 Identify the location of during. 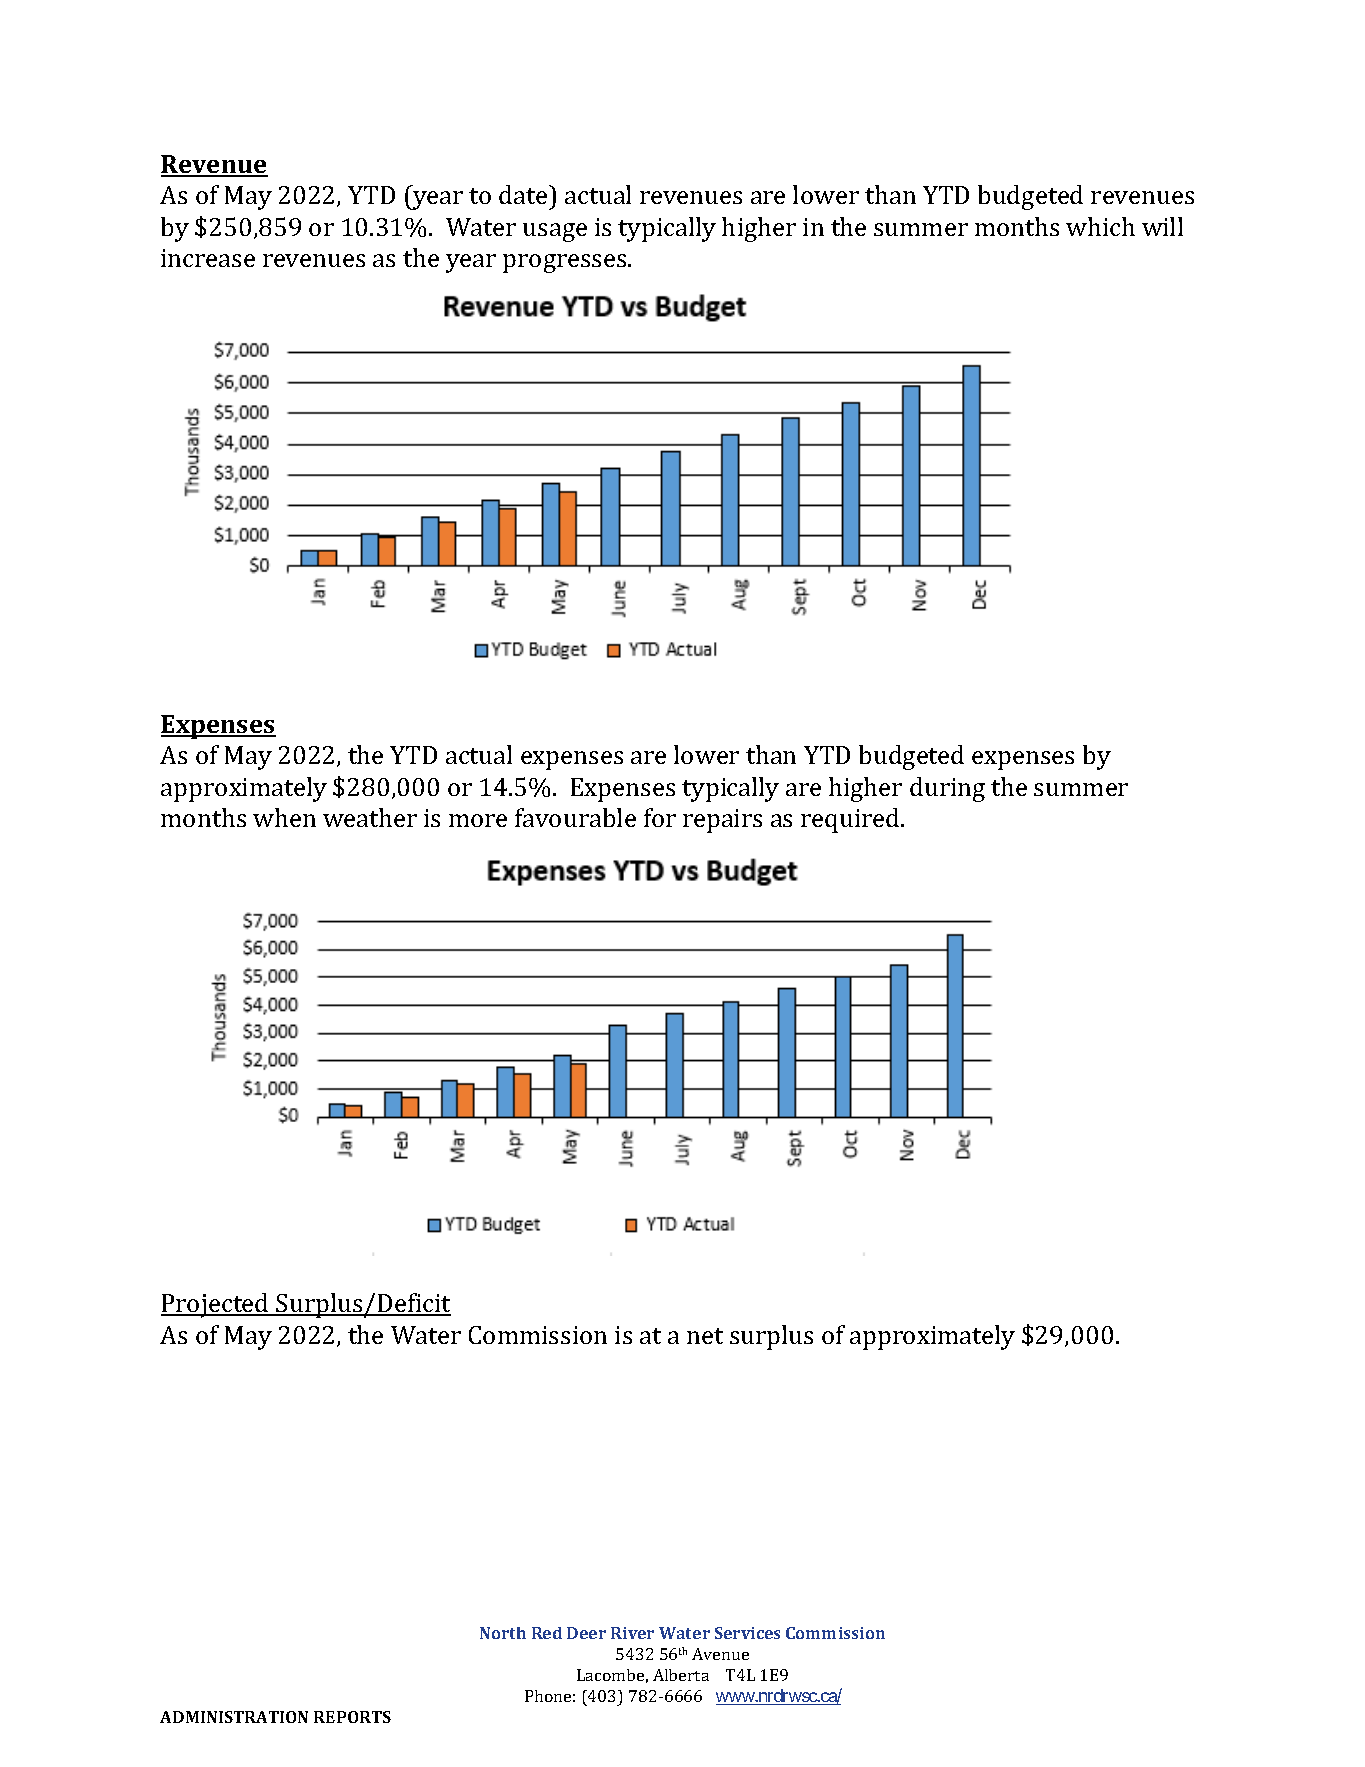
(947, 789).
